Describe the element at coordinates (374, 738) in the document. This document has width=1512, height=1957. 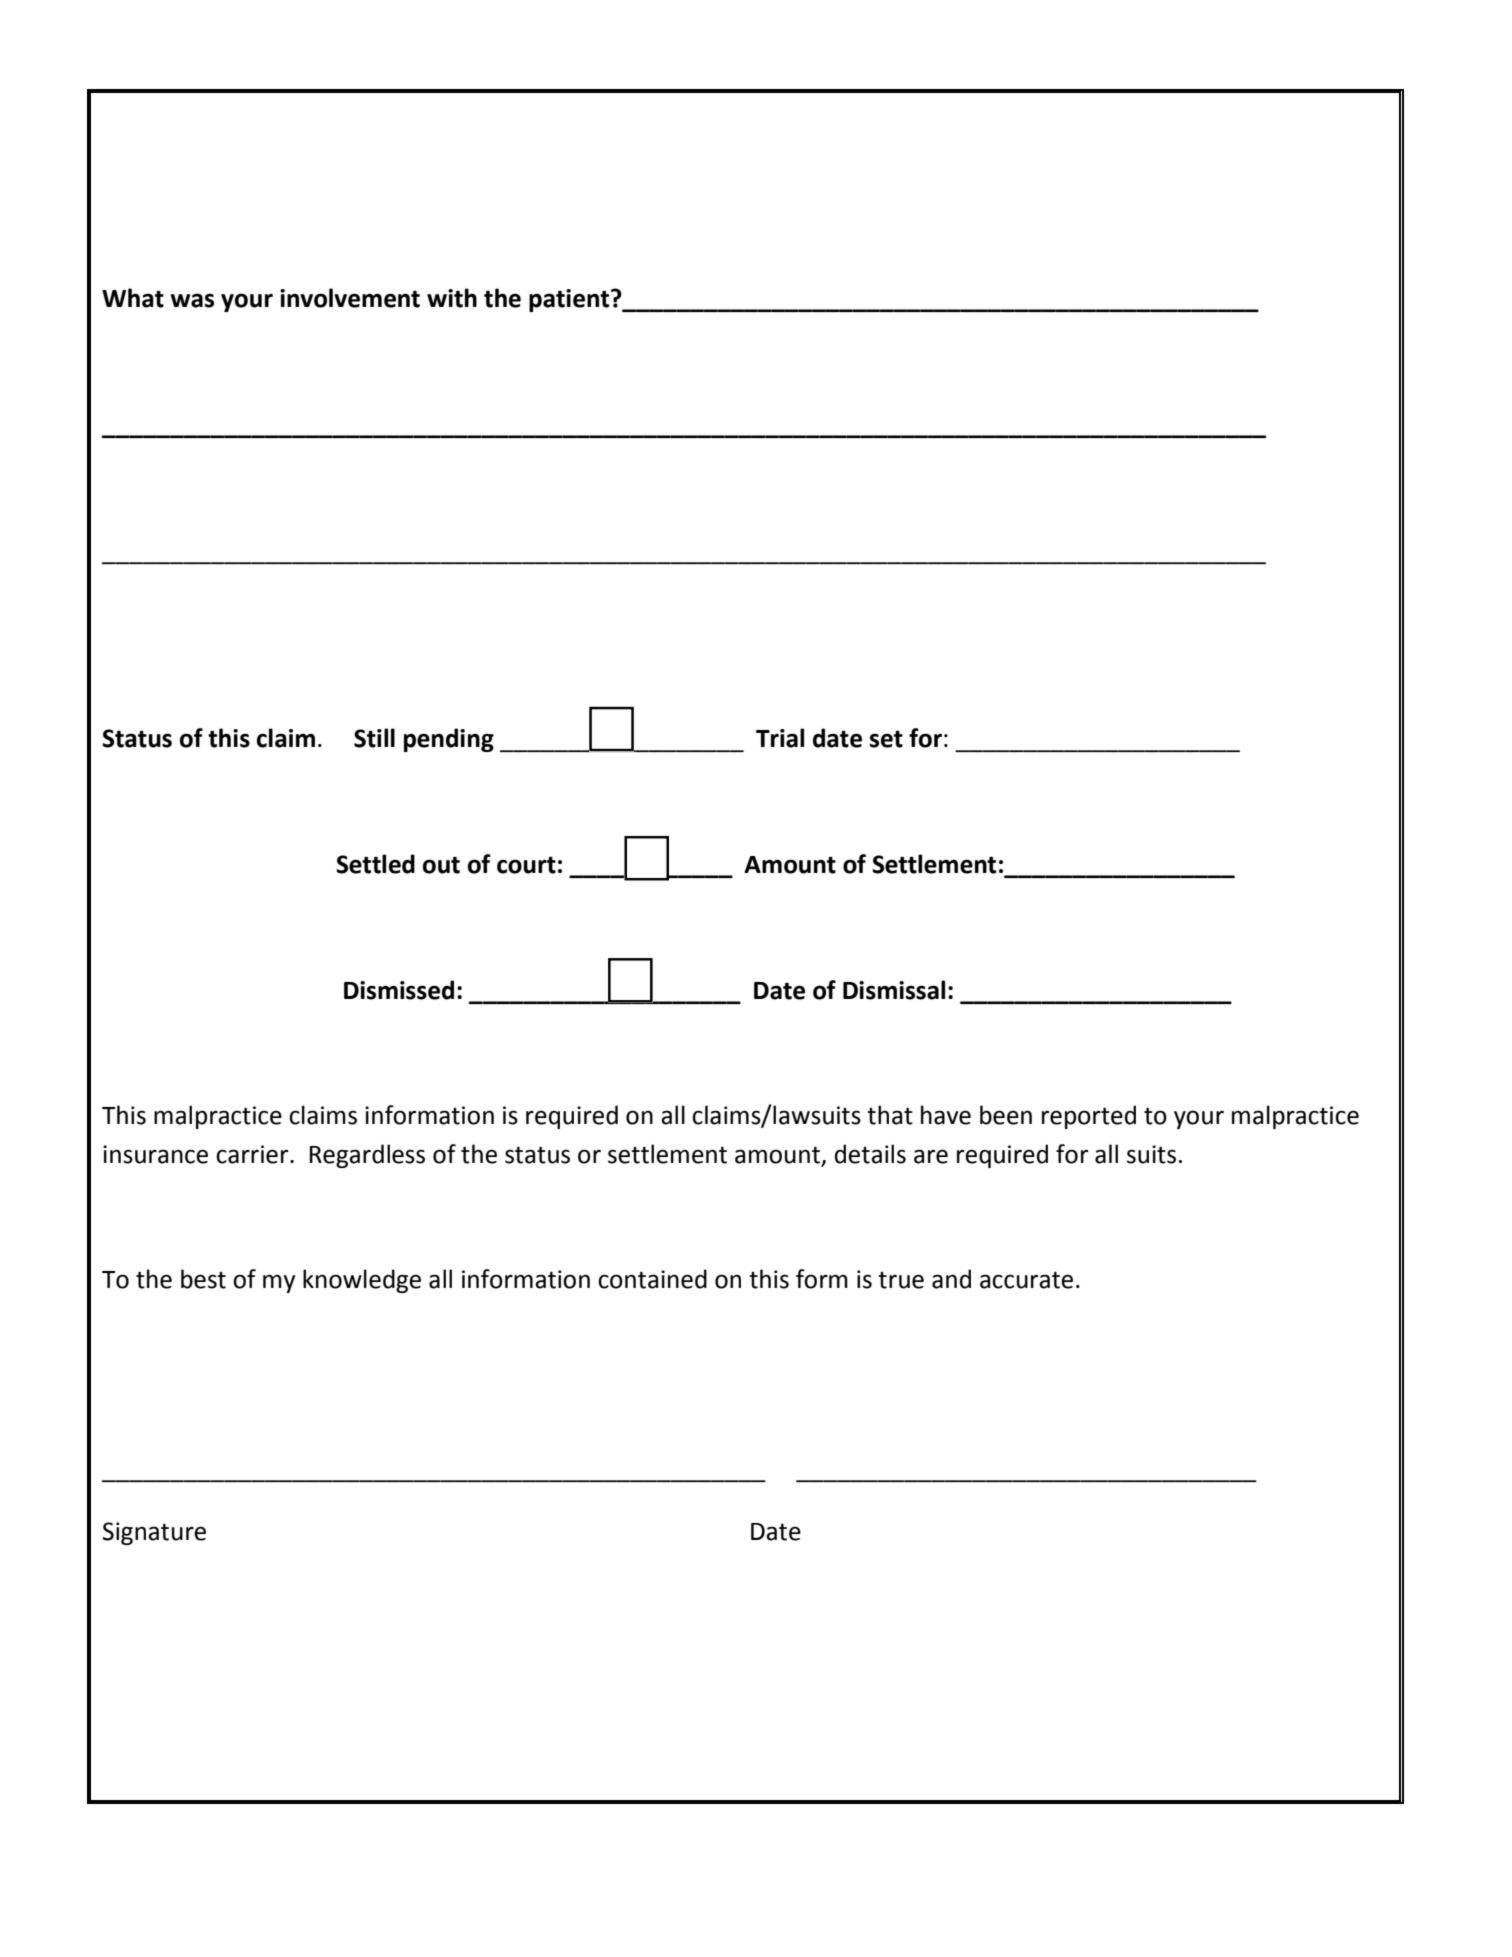
I see `Still` at that location.
